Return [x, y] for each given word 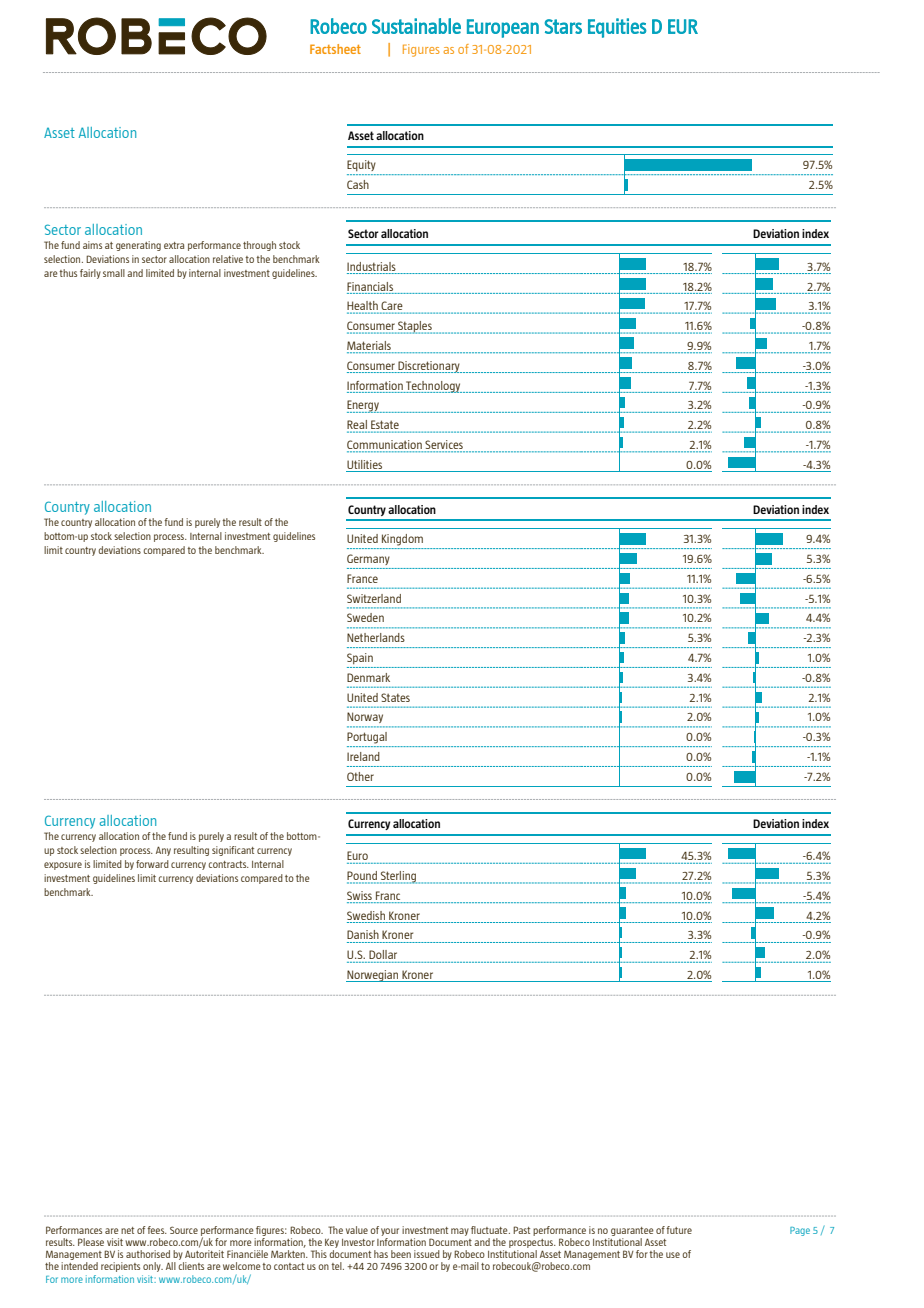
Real [358, 426]
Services [444, 446]
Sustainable [416, 26]
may [460, 1232]
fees [157, 1230]
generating [138, 246]
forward [152, 864]
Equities [617, 28]
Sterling [399, 877]
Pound [363, 877]
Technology [433, 387]
